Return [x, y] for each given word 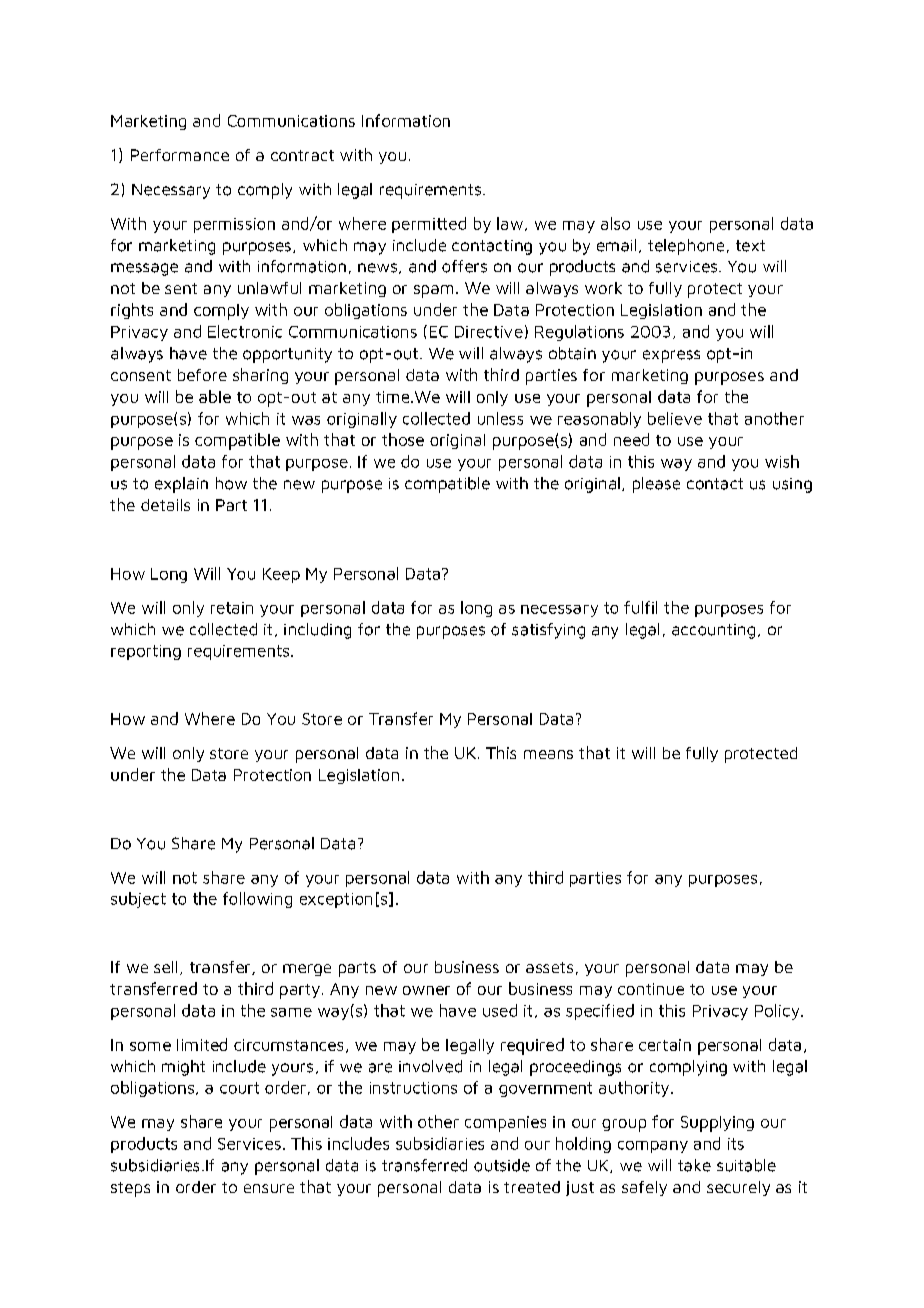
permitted [429, 225]
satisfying [548, 631]
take [694, 1165]
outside [502, 1165]
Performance [180, 155]
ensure [269, 1188]
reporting [146, 652]
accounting [713, 631]
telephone [686, 247]
